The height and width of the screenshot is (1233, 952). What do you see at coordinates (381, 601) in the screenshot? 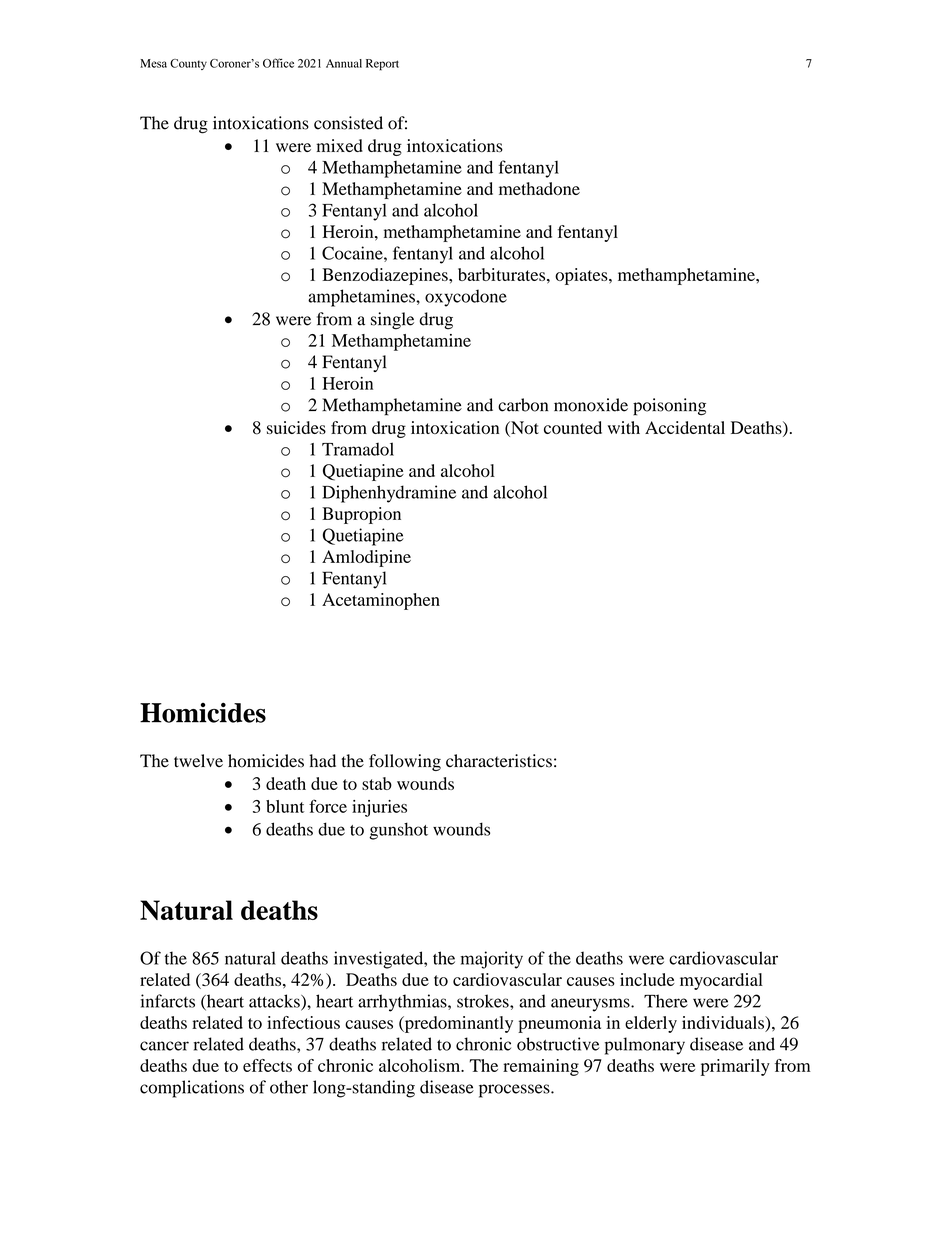
I see `Acetaminophen` at bounding box center [381, 601].
